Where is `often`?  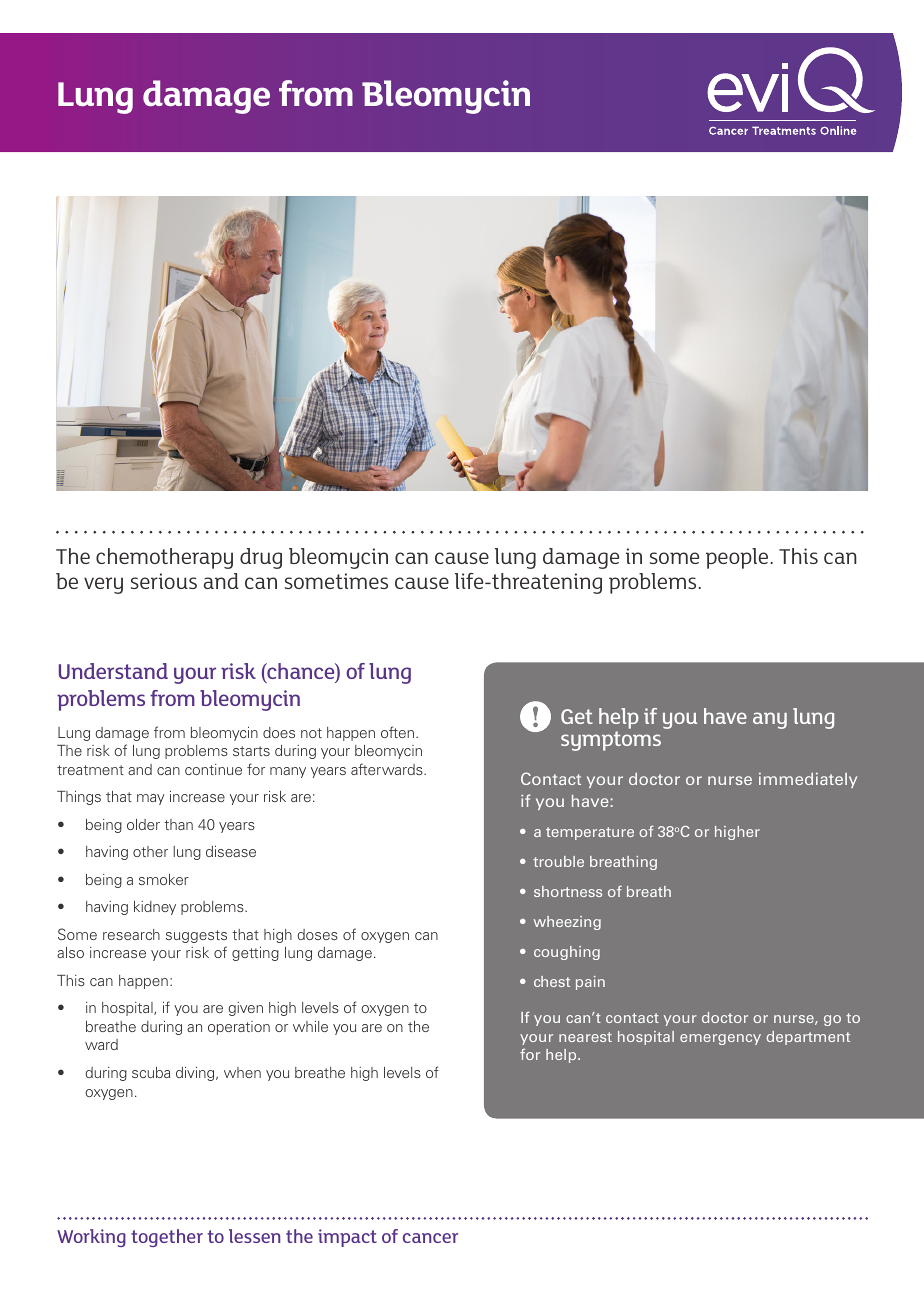
often is located at coordinates (397, 732).
